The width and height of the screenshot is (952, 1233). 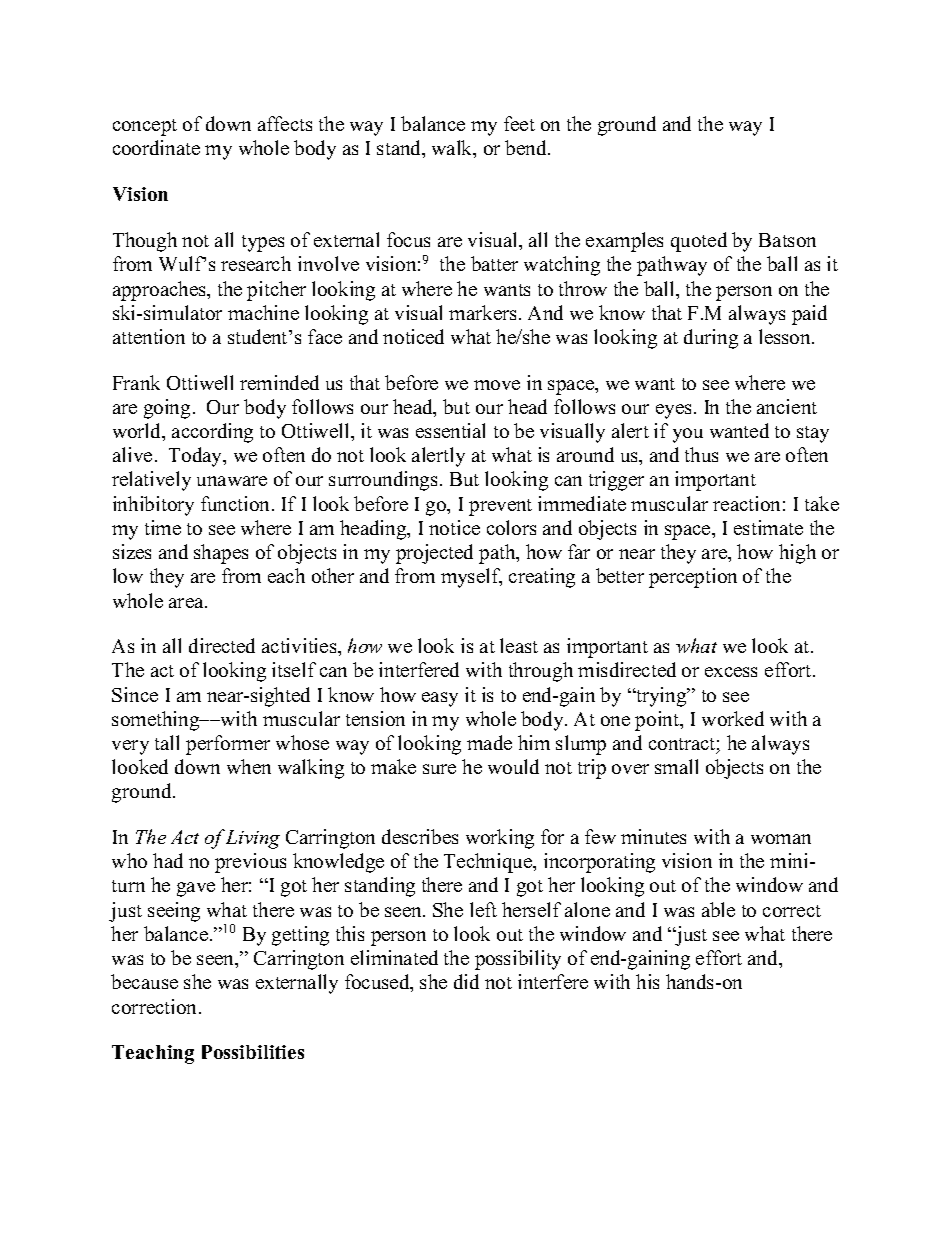 I want to click on during, so click(x=711, y=339).
